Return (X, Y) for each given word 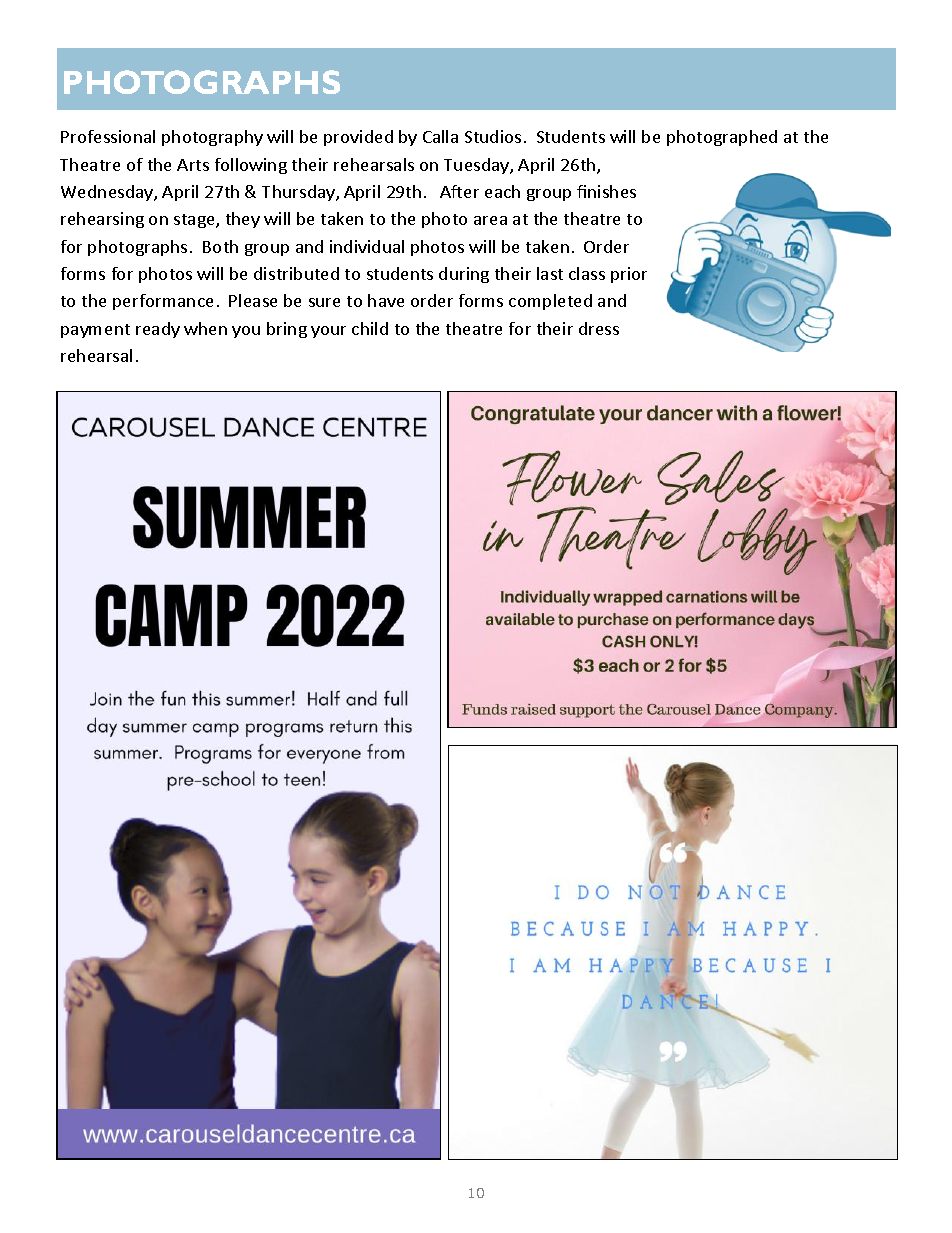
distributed (296, 273)
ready (158, 330)
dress (599, 328)
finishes (606, 191)
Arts (193, 165)
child (370, 328)
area (490, 220)
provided (358, 138)
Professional (108, 136)
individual (367, 246)
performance (163, 302)
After (459, 191)
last (550, 273)
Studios (493, 136)
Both (220, 246)
